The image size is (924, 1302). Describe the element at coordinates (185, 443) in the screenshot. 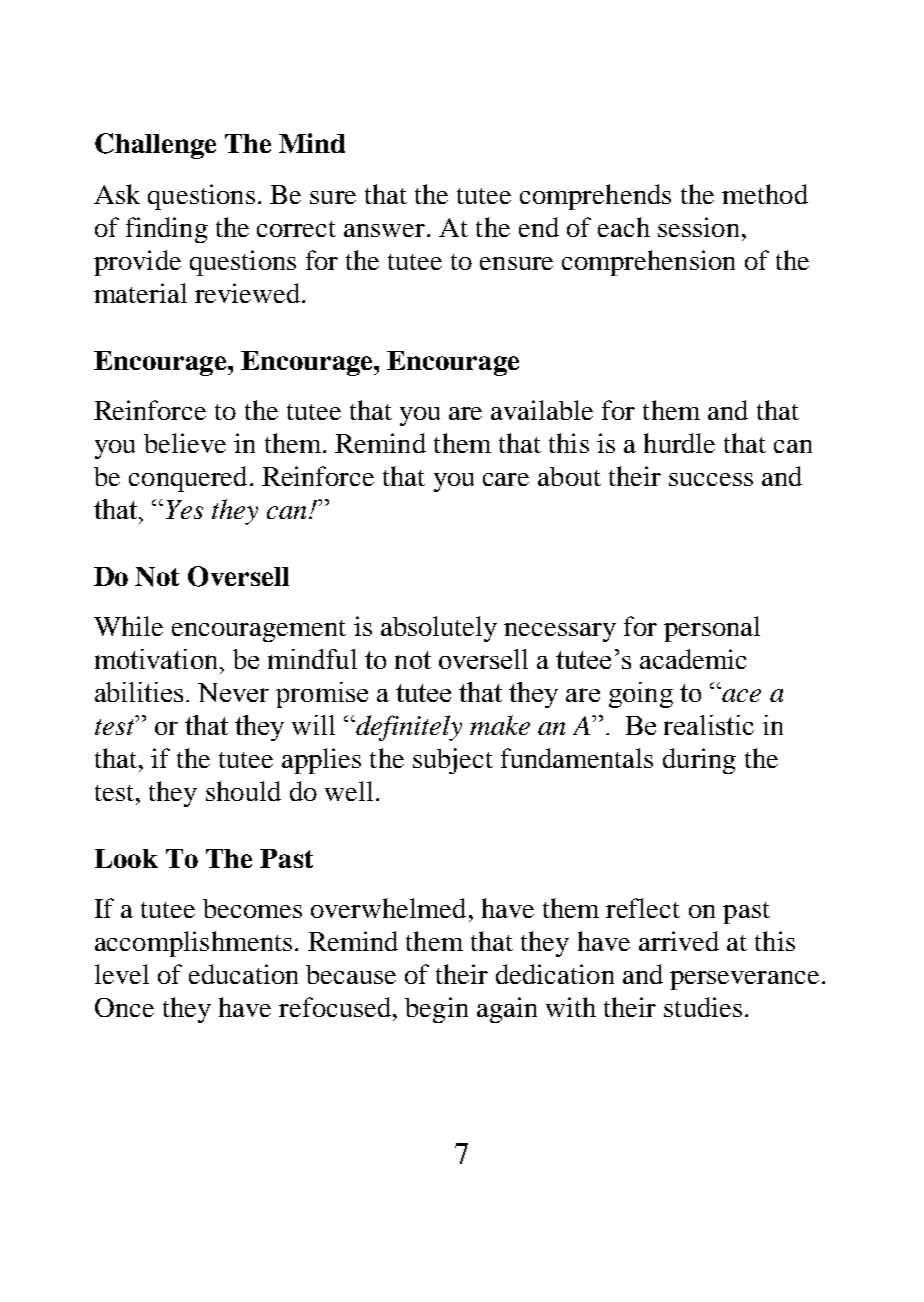

I see `believe` at that location.
